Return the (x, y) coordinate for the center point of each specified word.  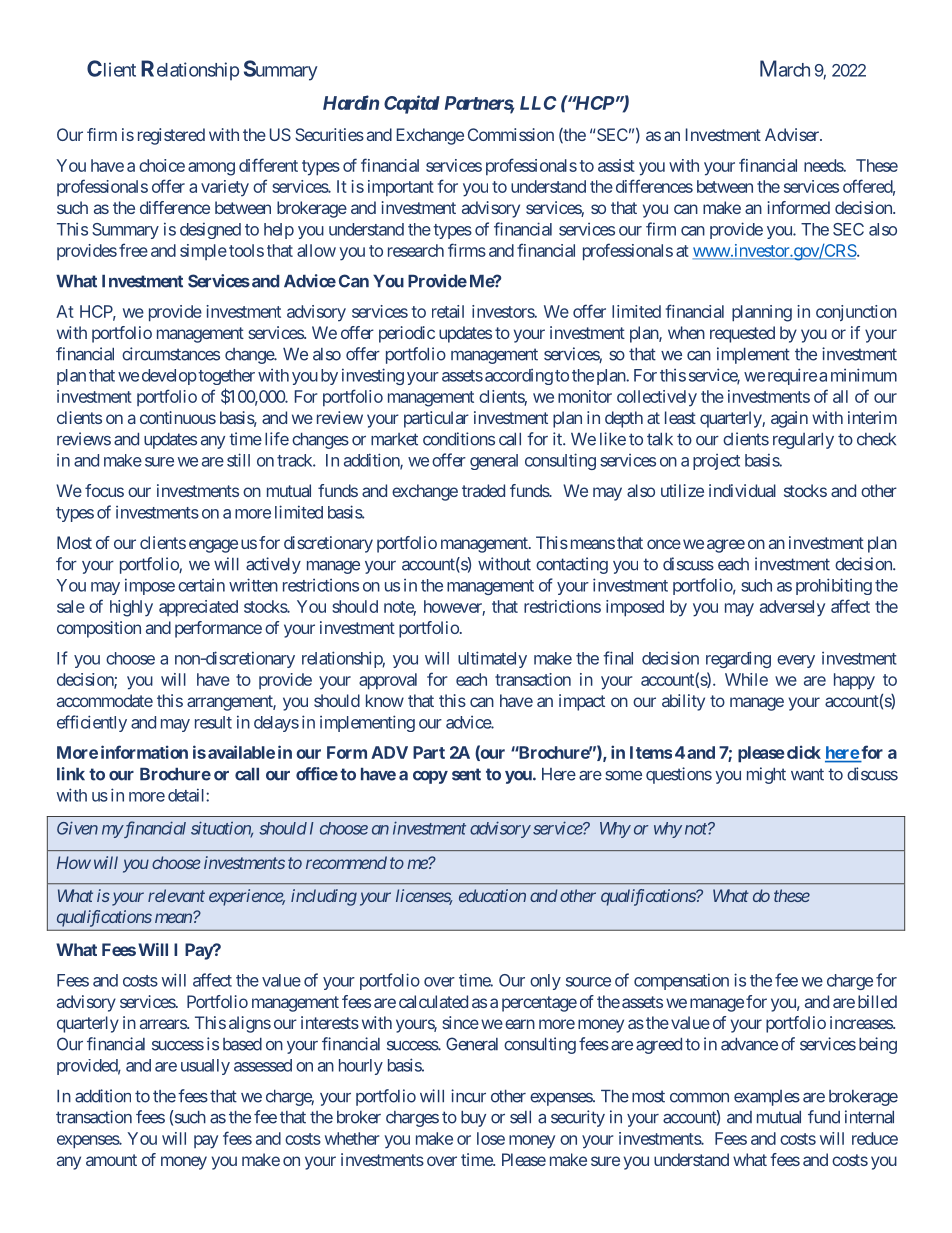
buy (473, 1119)
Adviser (793, 134)
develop (169, 377)
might (766, 775)
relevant (176, 895)
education (492, 895)
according (519, 377)
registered (171, 136)
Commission (511, 134)
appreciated (198, 608)
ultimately (492, 659)
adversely (792, 608)
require (792, 376)
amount (111, 1160)
